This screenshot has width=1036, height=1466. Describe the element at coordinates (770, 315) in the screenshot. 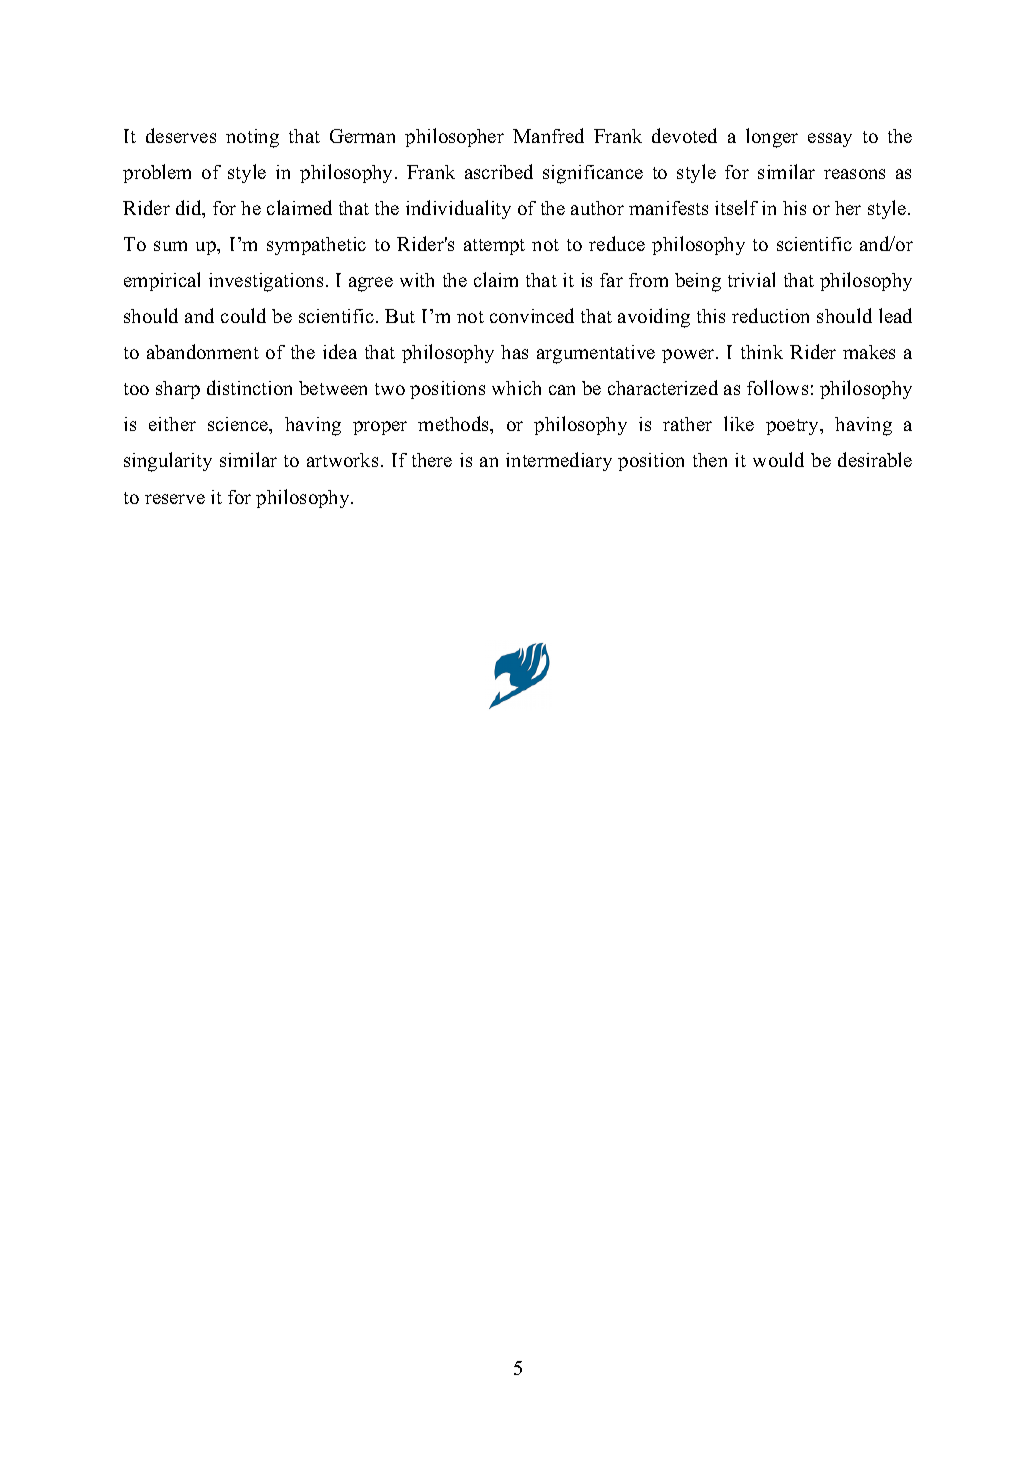

I see `reduction` at that location.
